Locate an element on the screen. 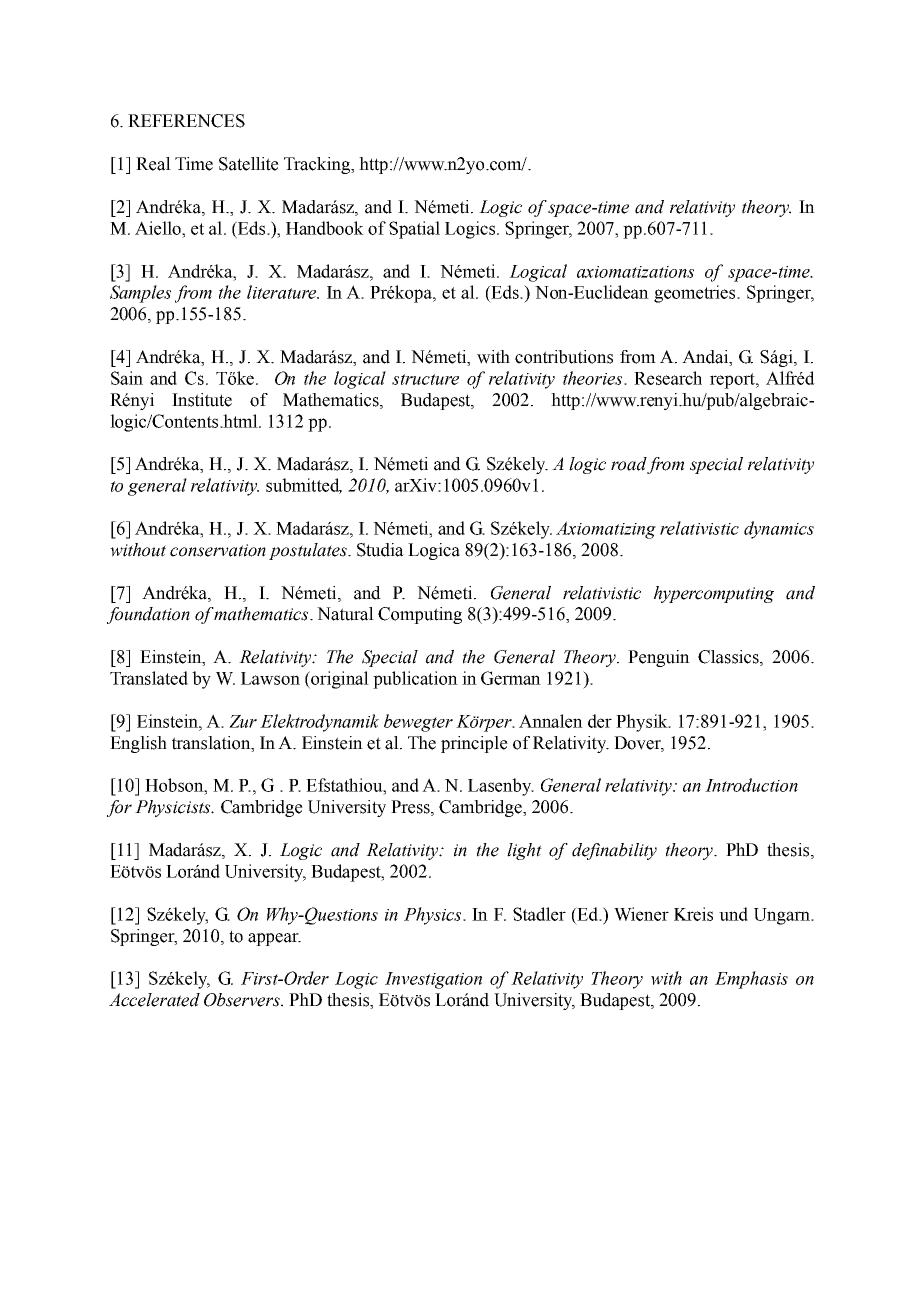 The height and width of the screenshot is (1308, 924). conservation is located at coordinates (218, 550).
